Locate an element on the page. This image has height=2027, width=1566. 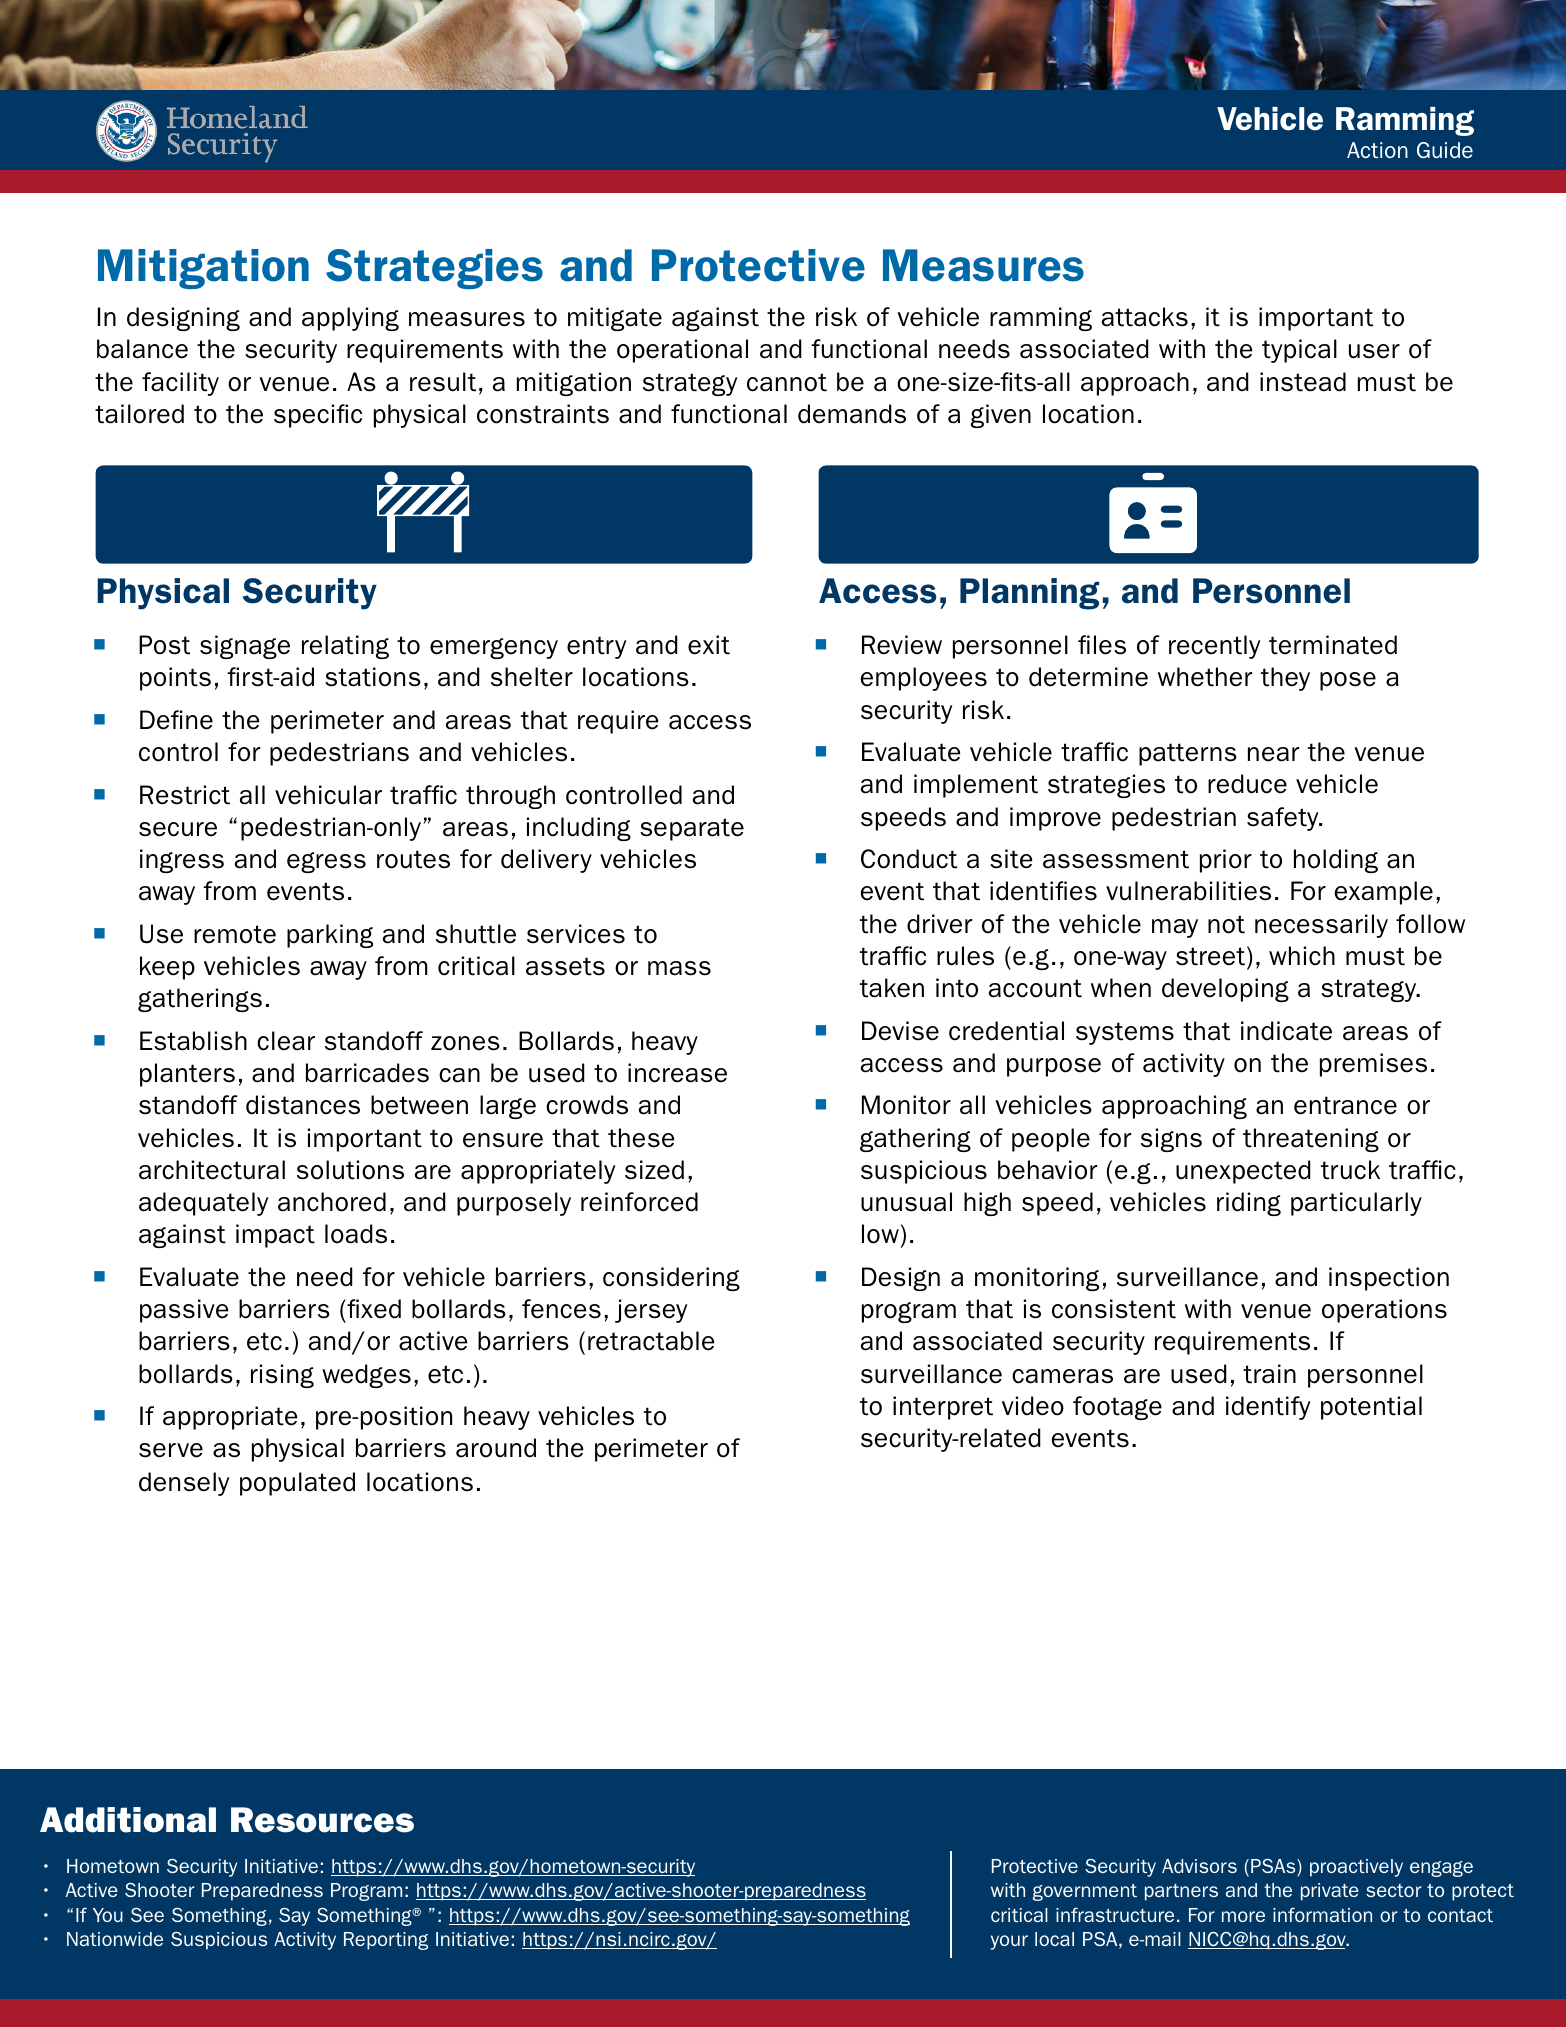
near is located at coordinates (1273, 754).
